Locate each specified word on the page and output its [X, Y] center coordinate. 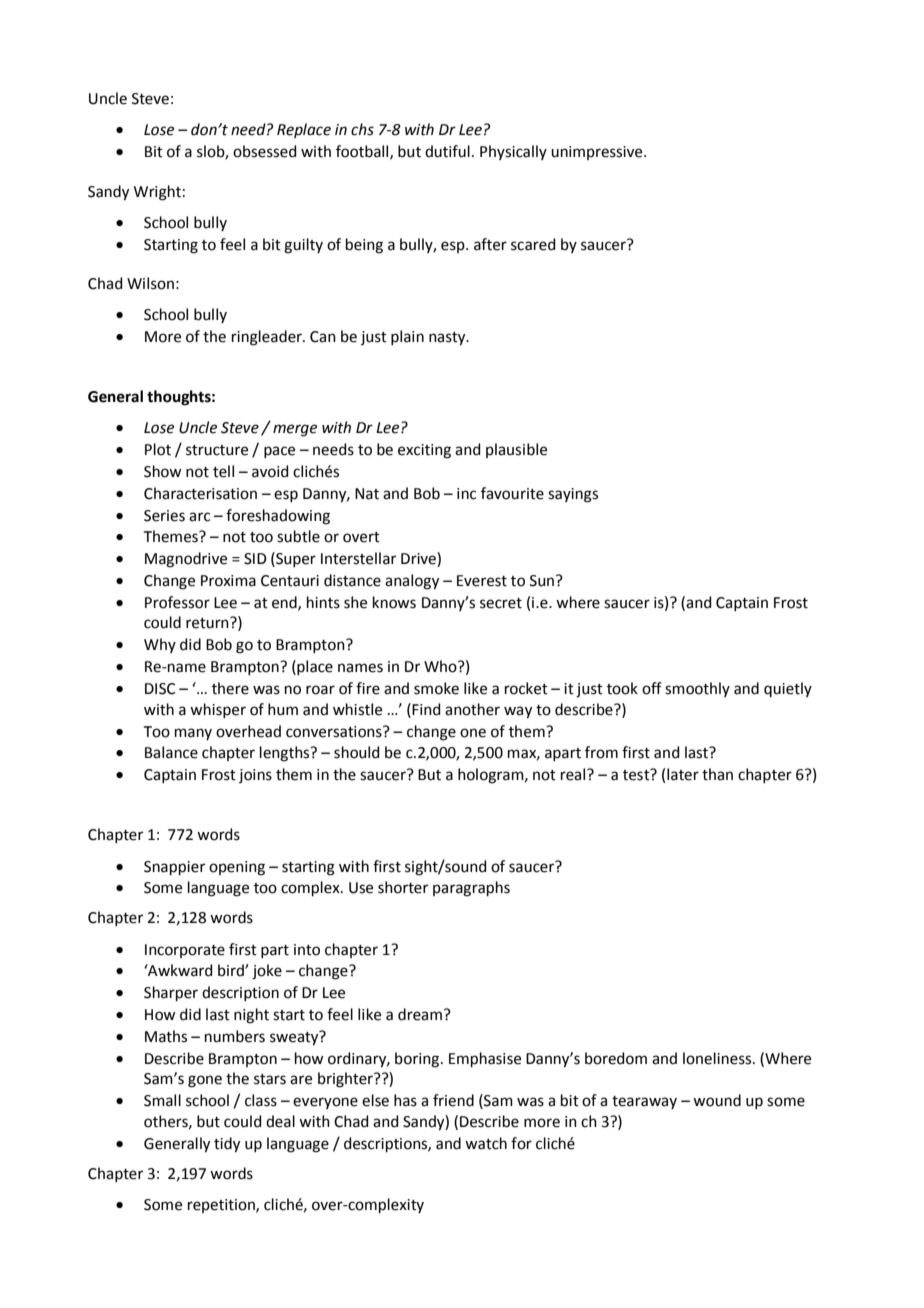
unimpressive [598, 153]
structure [217, 450]
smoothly [697, 689]
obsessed [265, 151]
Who [441, 666]
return [208, 623]
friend [453, 1100]
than [717, 774]
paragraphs [471, 889]
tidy [227, 1145]
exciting [424, 451]
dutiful [447, 151]
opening [237, 868]
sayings [573, 495]
